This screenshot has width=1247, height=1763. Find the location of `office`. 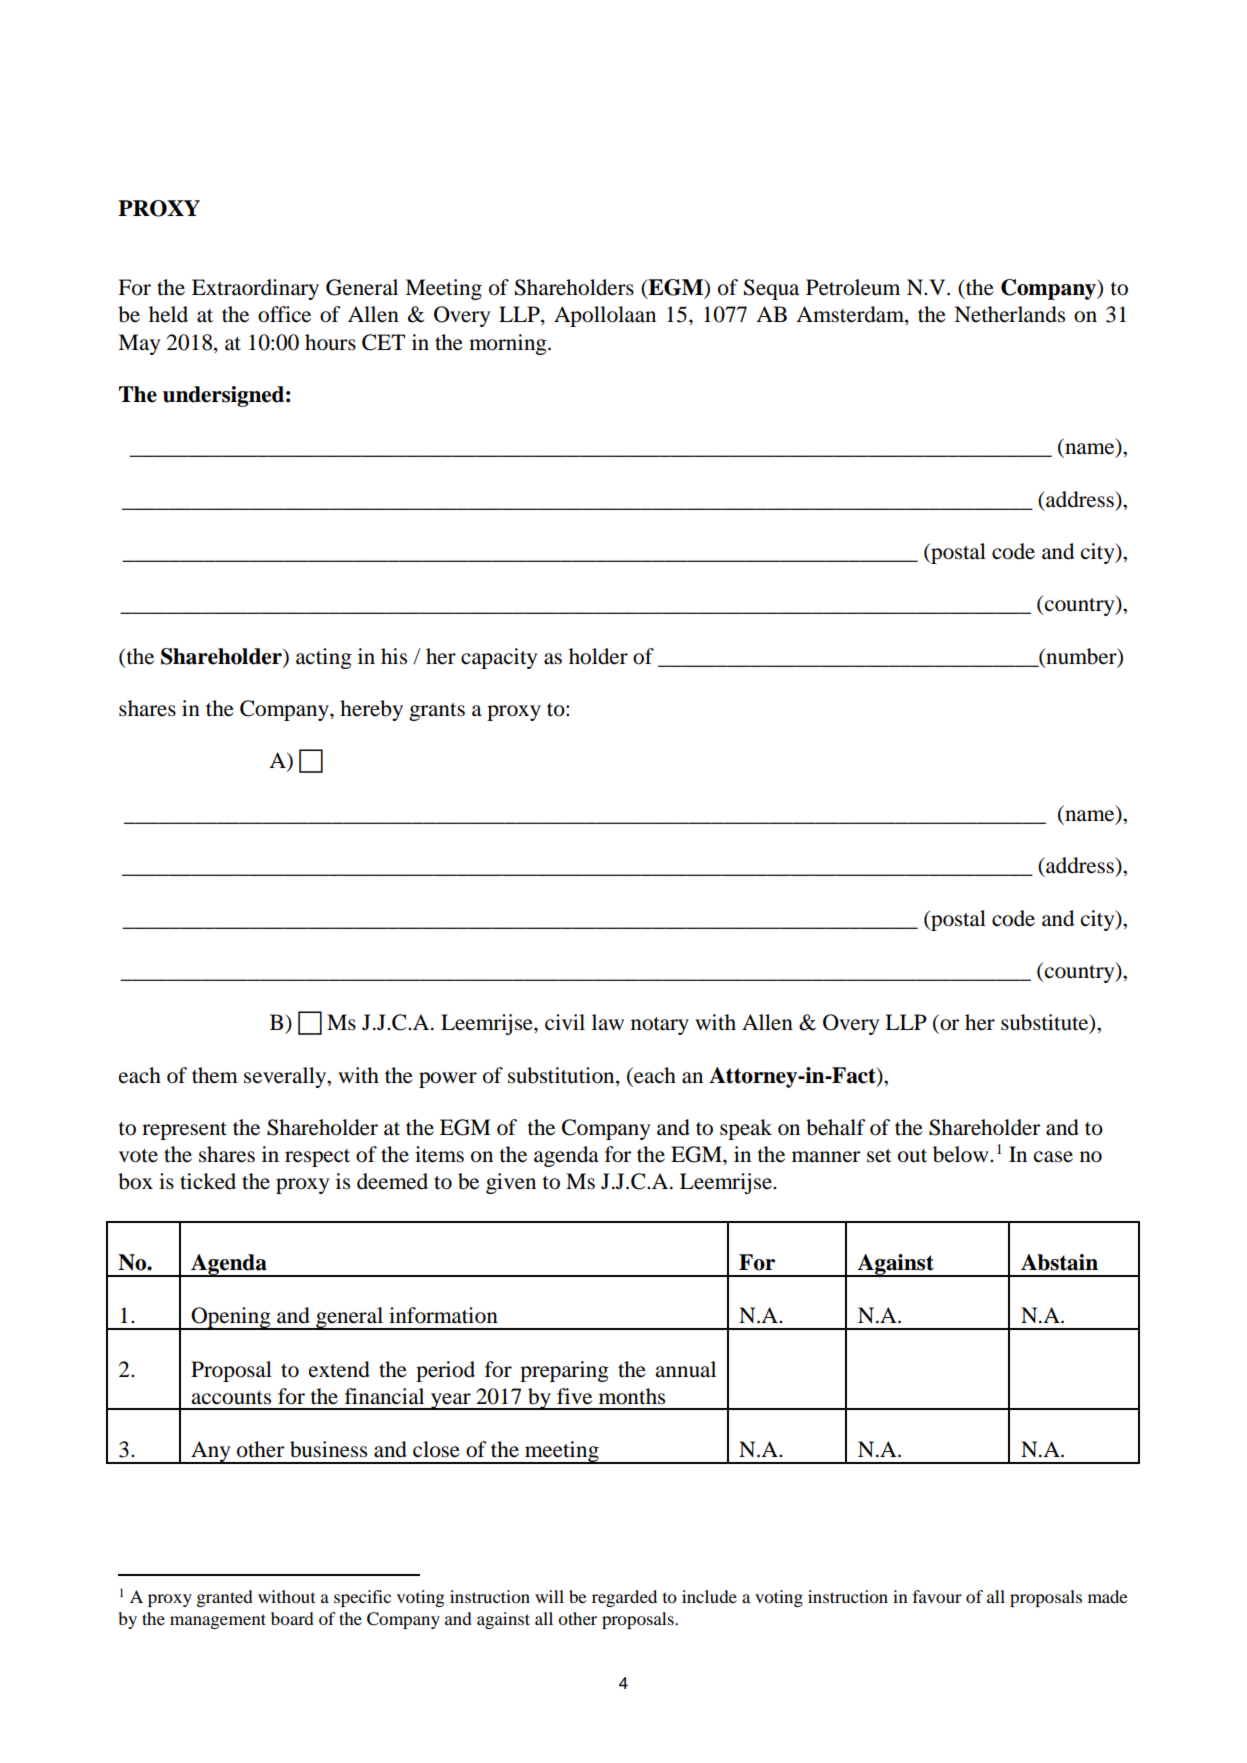

office is located at coordinates (284, 314).
